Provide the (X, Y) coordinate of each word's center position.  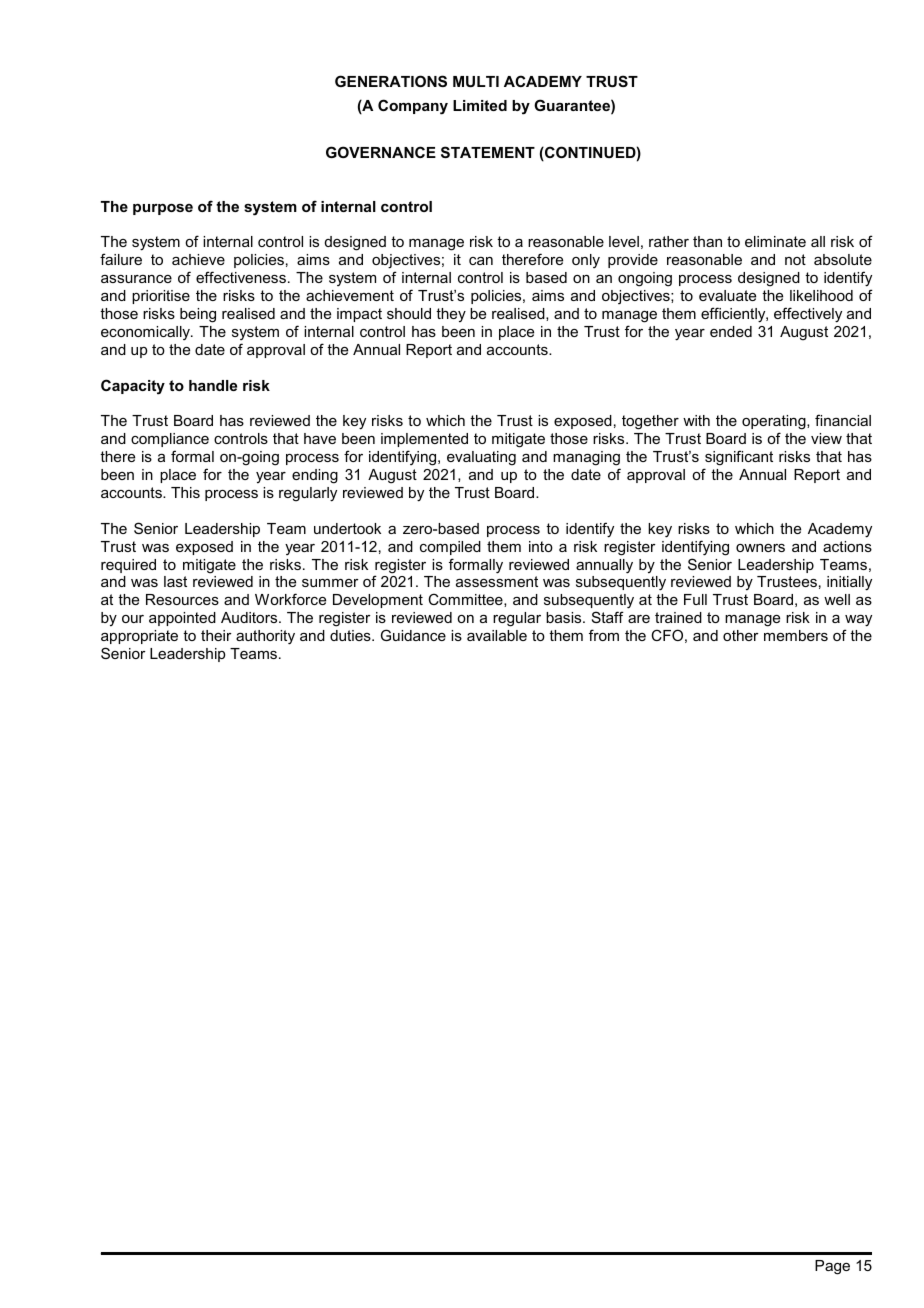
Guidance (413, 635)
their (216, 635)
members (796, 635)
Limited (480, 105)
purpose (163, 209)
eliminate (775, 241)
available (497, 635)
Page (832, 1267)
